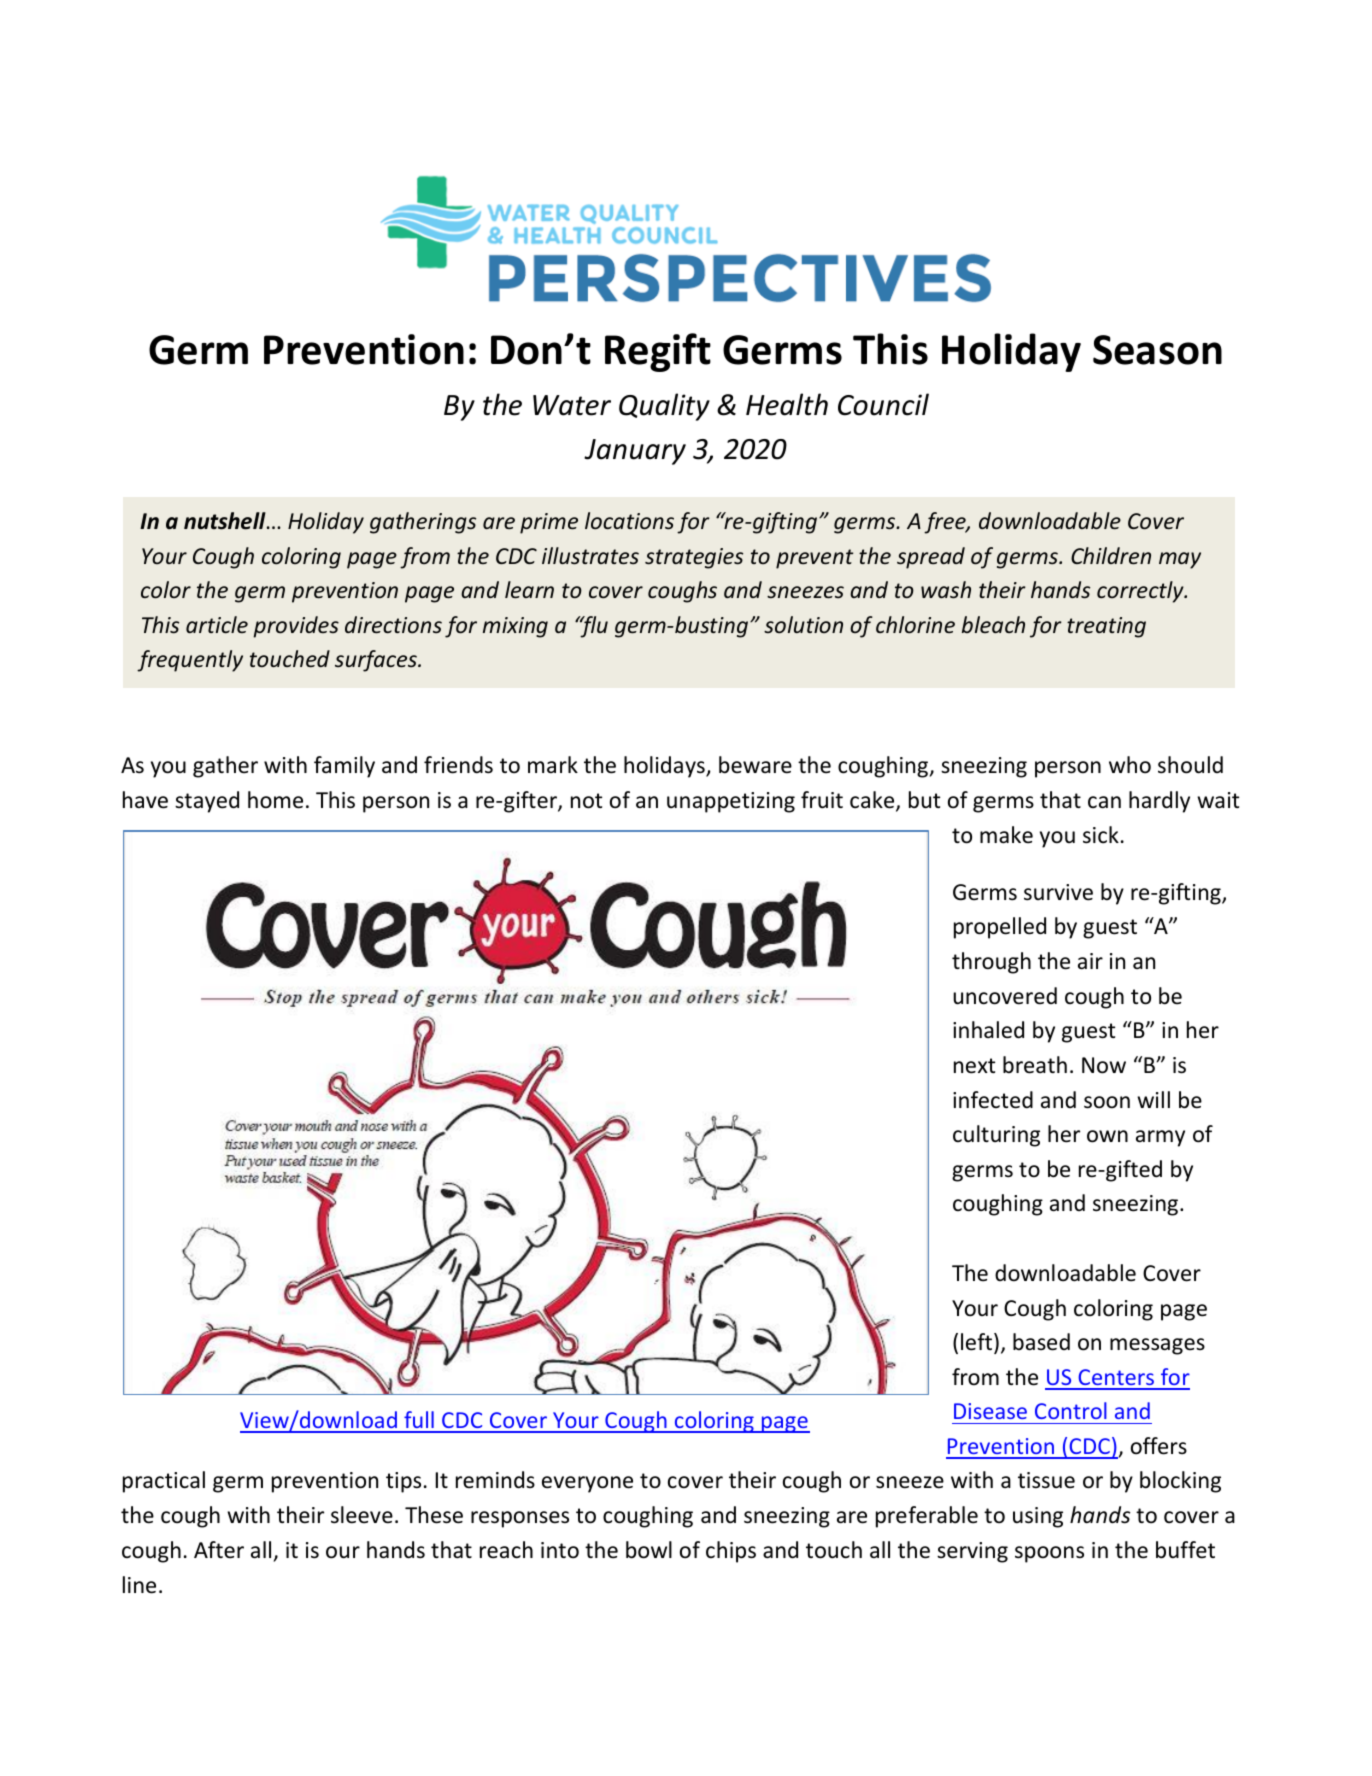  What do you see at coordinates (1157, 350) in the document?
I see `Season` at bounding box center [1157, 350].
